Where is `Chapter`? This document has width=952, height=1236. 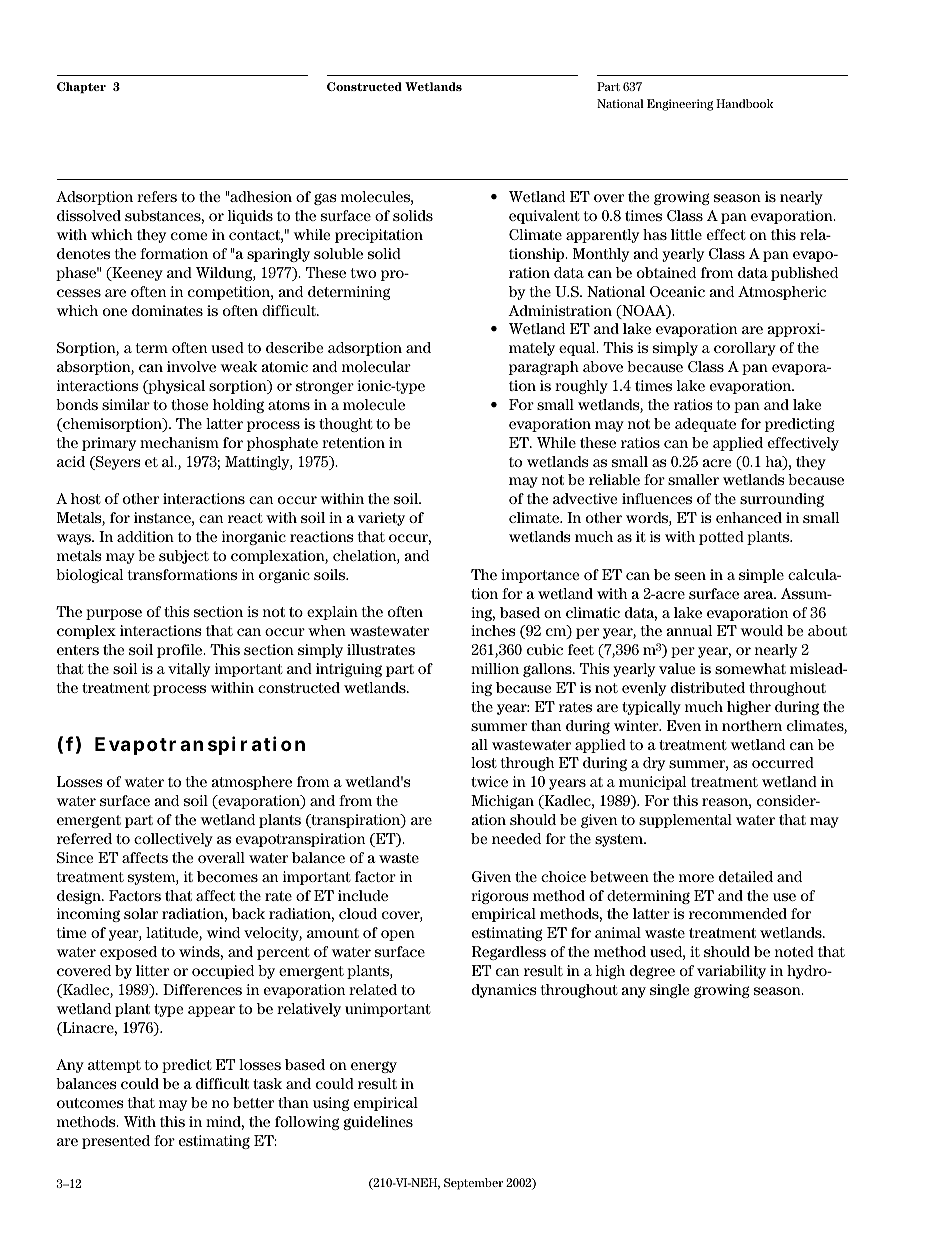
Chapter is located at coordinates (81, 87).
